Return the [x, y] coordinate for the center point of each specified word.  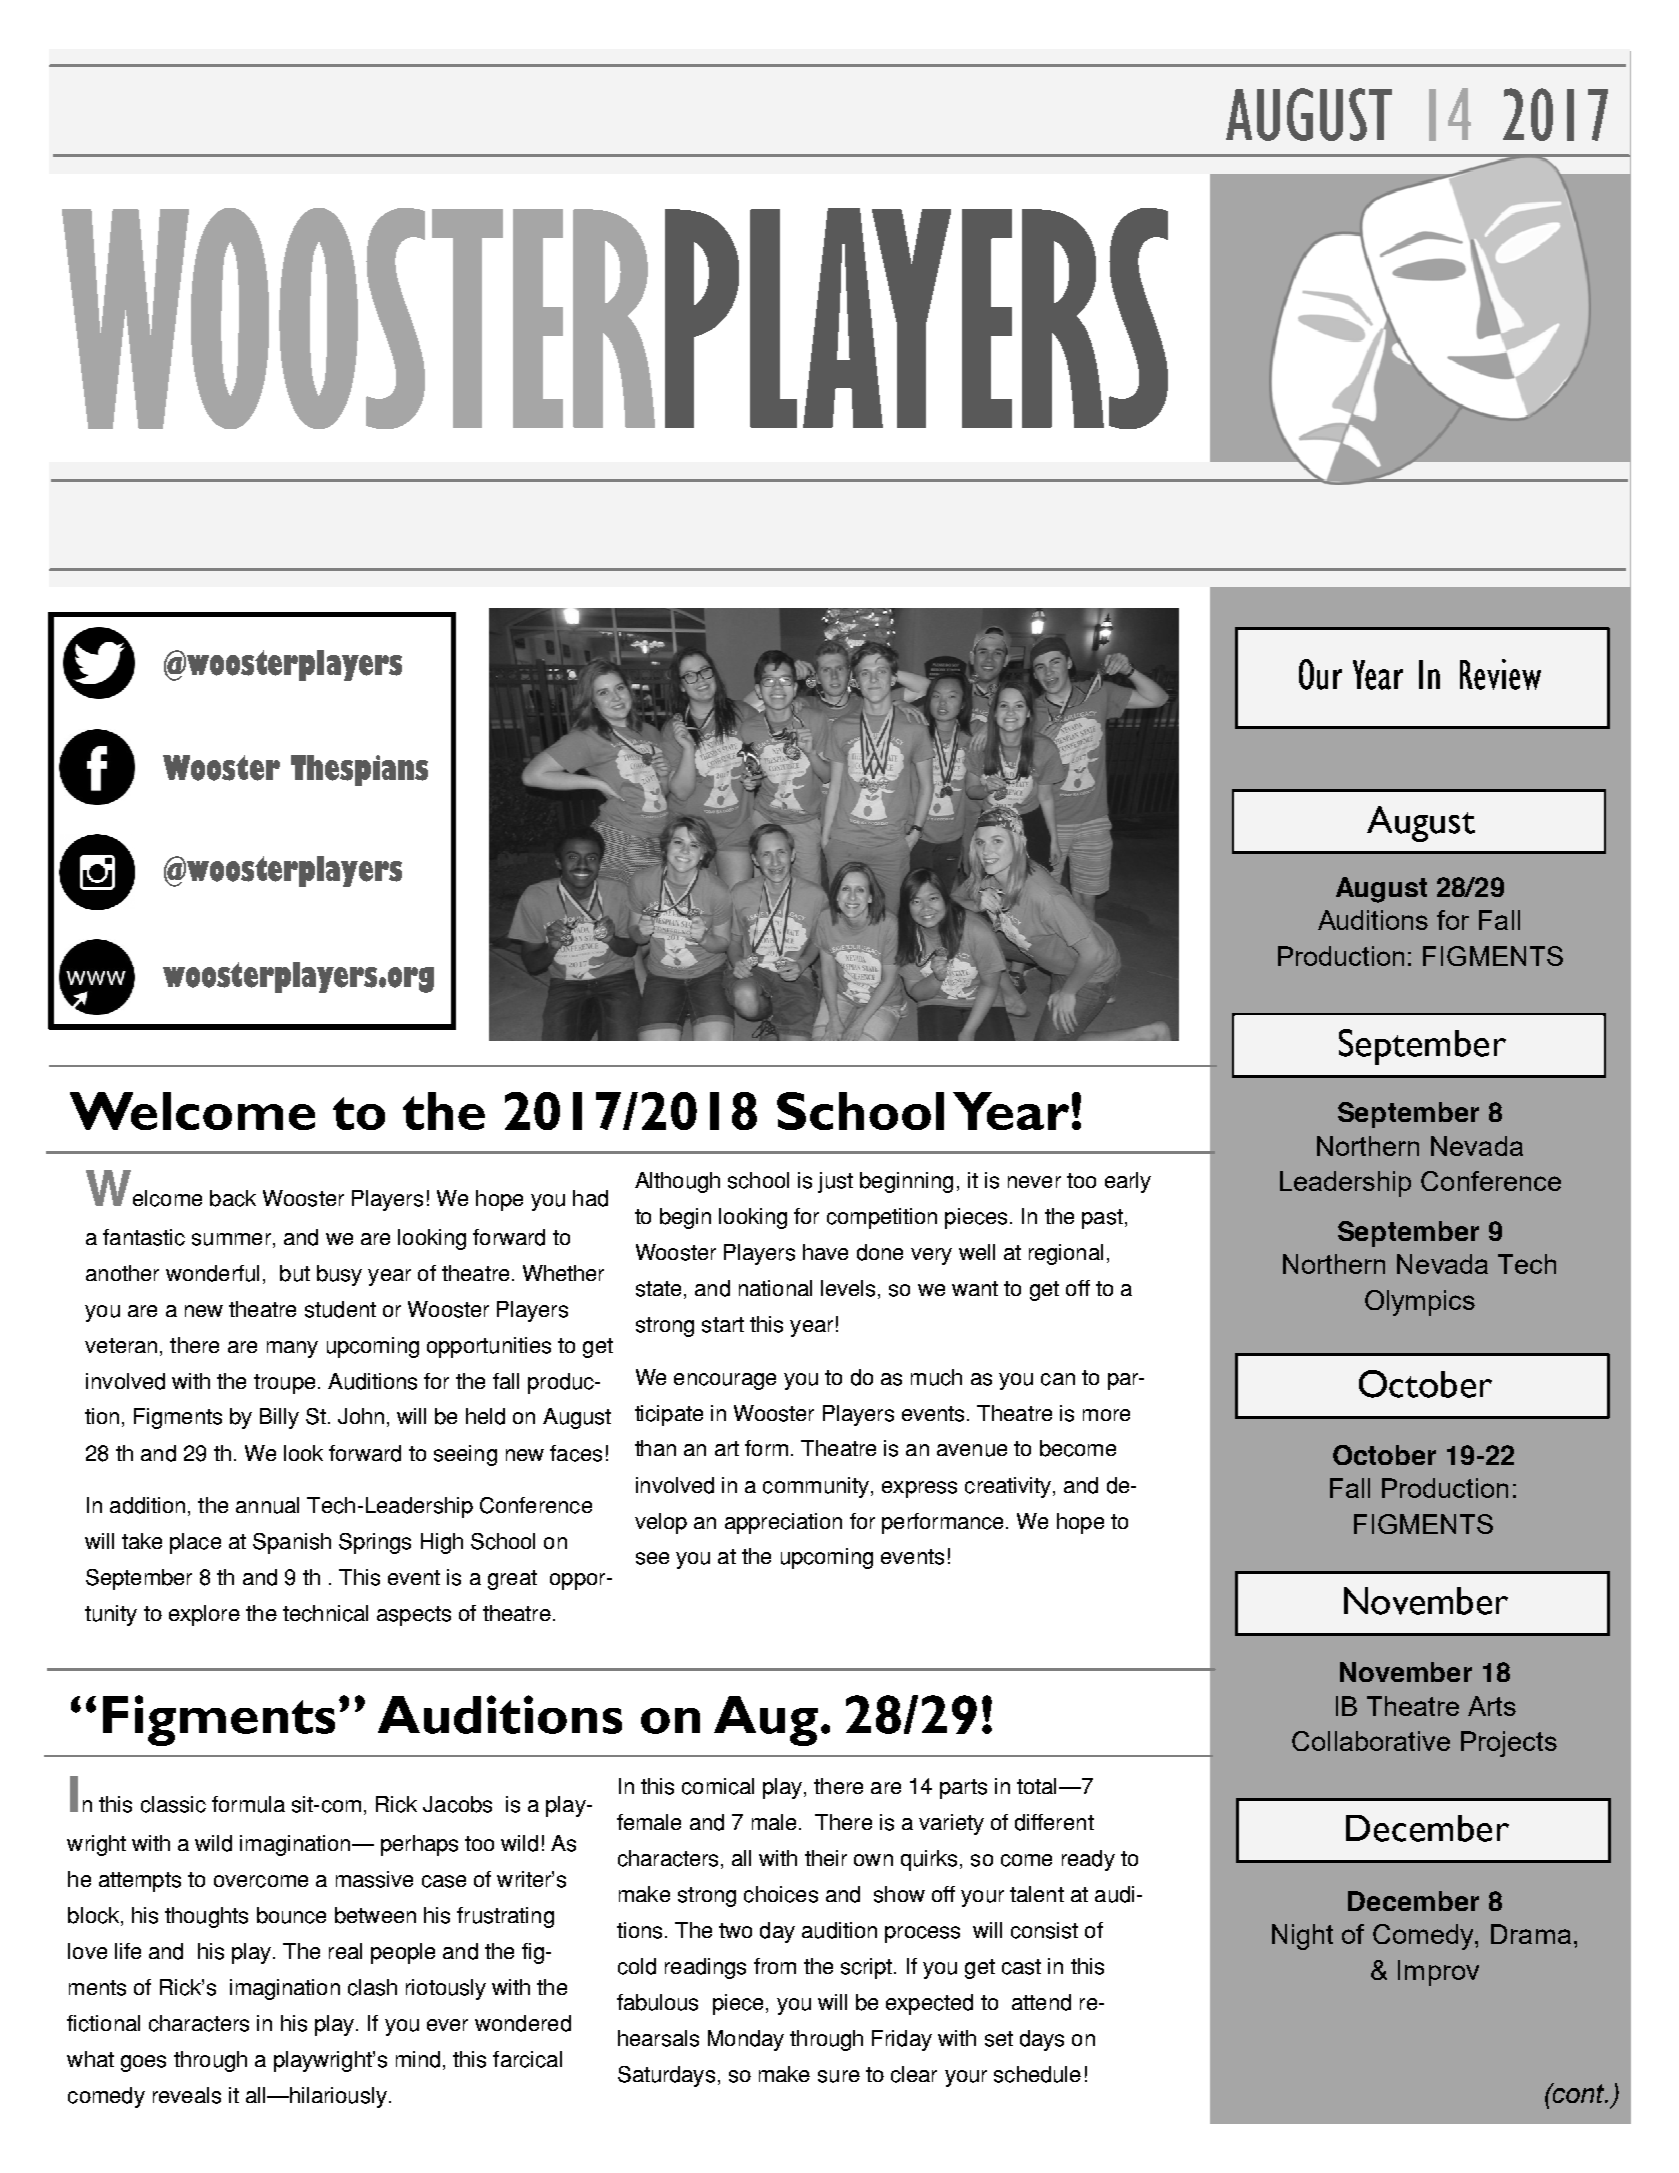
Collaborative [1371, 1741]
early [1128, 1182]
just [835, 1182]
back [233, 1198]
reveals [187, 2095]
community [816, 1487]
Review [1500, 674]
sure [839, 2076]
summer [231, 1239]
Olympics [1420, 1303]
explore [204, 1615]
